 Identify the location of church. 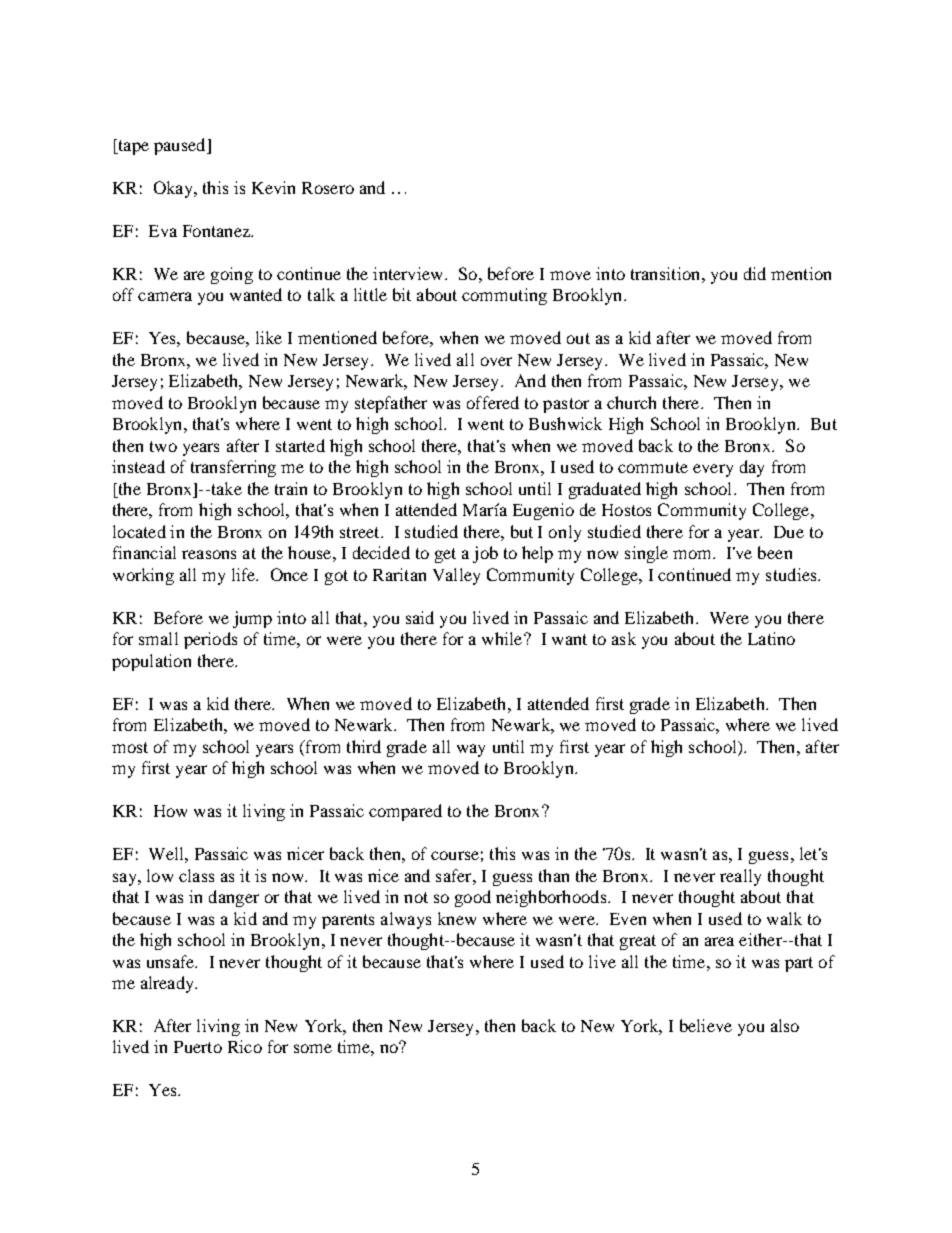
(631, 402).
